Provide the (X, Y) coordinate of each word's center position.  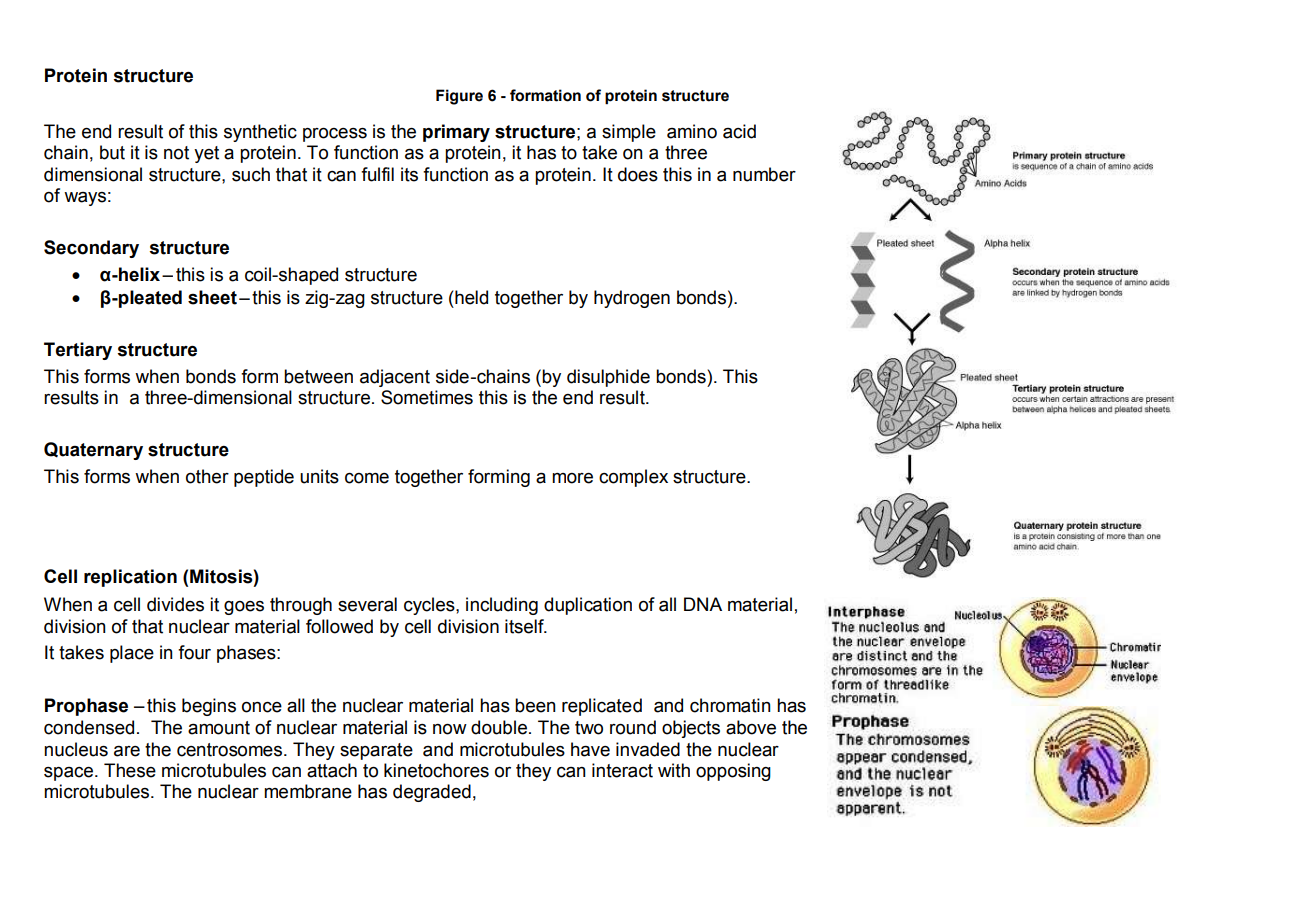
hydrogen (632, 299)
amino (692, 131)
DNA (703, 604)
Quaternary (93, 451)
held (471, 297)
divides (175, 604)
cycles (430, 606)
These (130, 770)
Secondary (91, 249)
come (367, 478)
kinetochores (436, 770)
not (176, 153)
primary (456, 133)
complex (633, 478)
